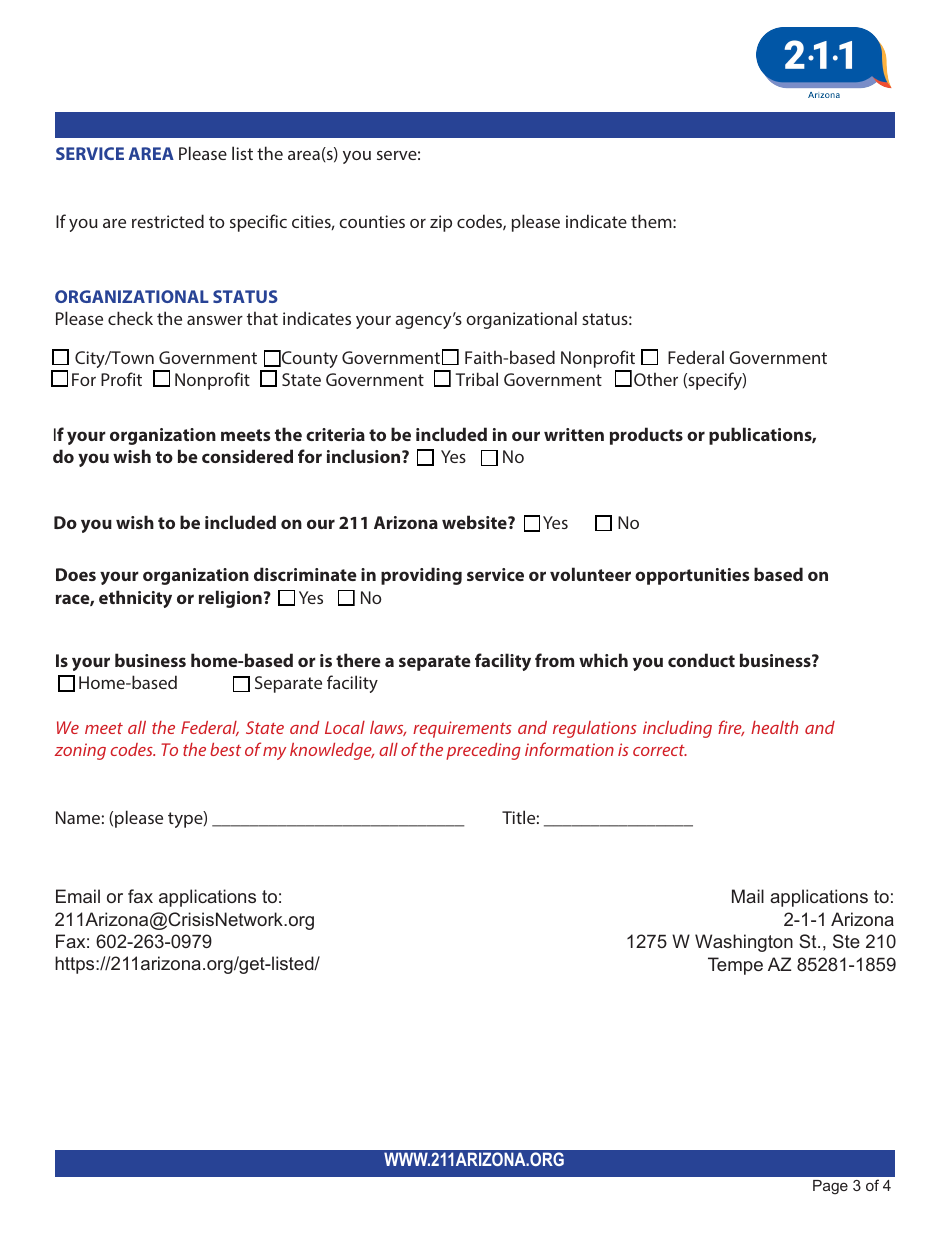  I want to click on zip, so click(441, 223).
